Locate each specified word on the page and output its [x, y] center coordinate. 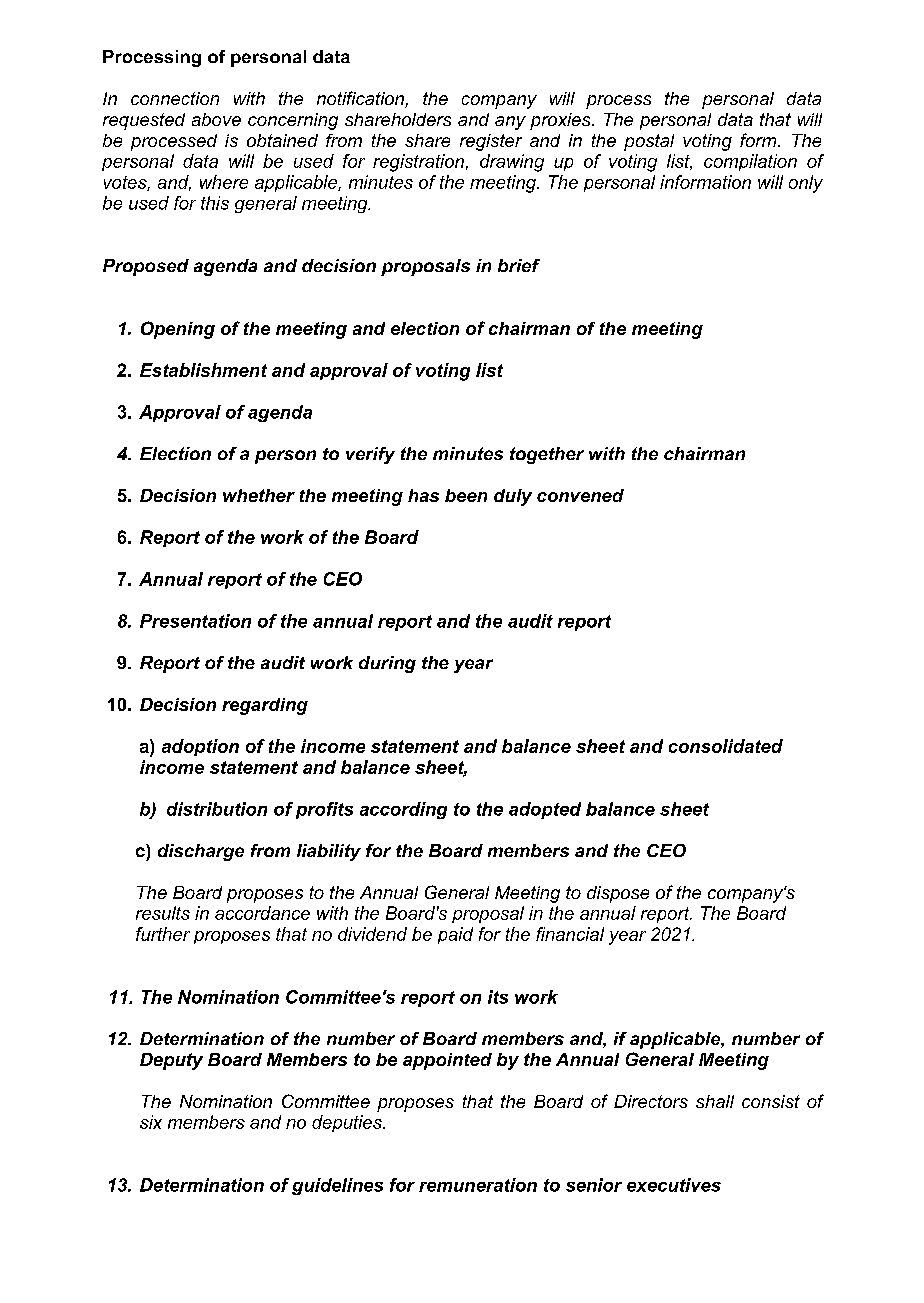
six [151, 1122]
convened [580, 495]
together [547, 455]
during [387, 664]
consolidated [726, 746]
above [216, 119]
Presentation [195, 621]
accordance [262, 913]
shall [715, 1101]
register [491, 142]
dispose [618, 894]
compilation [750, 162]
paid [455, 935]
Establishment [203, 370]
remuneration [478, 1185]
